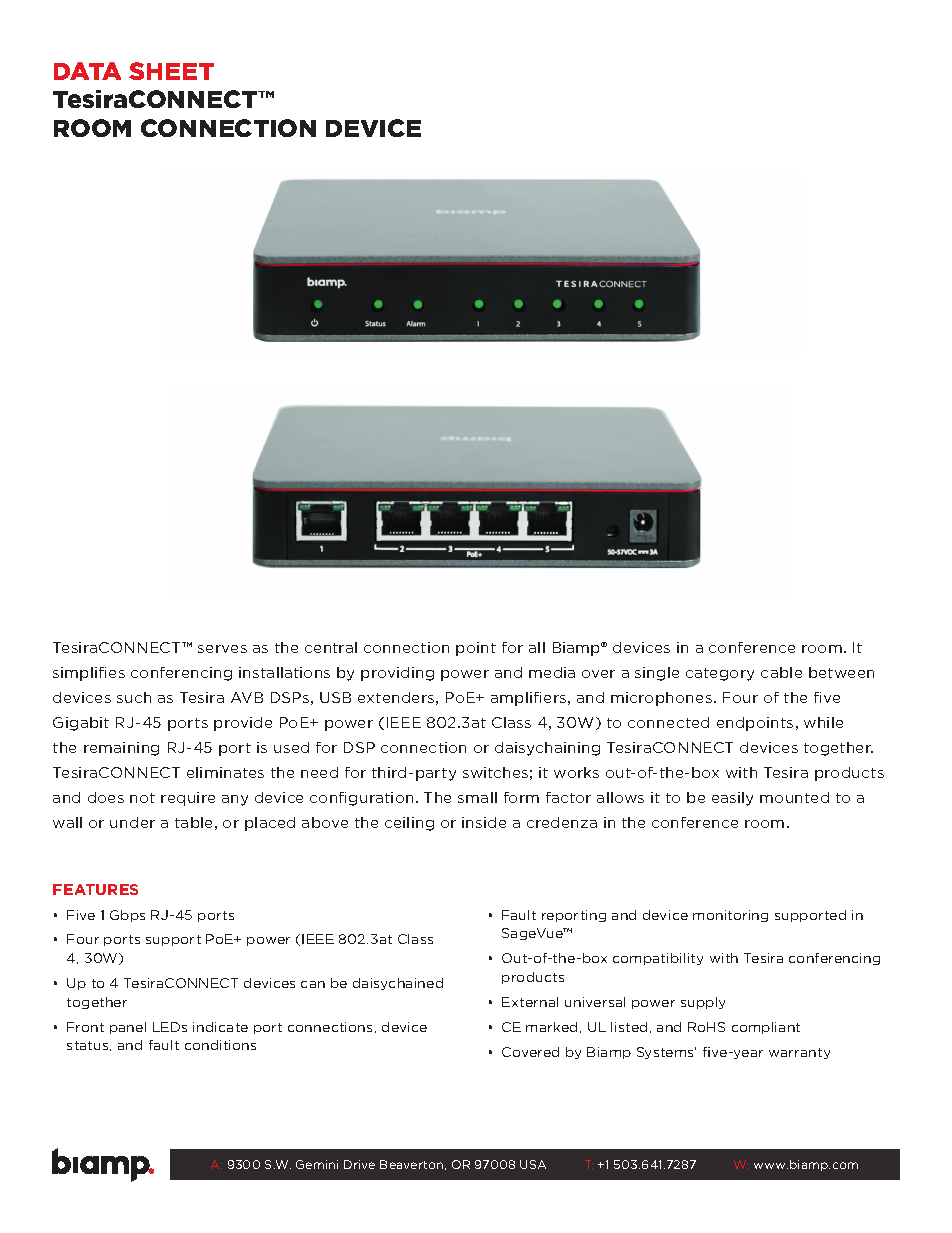 The width and height of the screenshot is (952, 1233). Describe the element at coordinates (841, 672) in the screenshot. I see `between` at that location.
